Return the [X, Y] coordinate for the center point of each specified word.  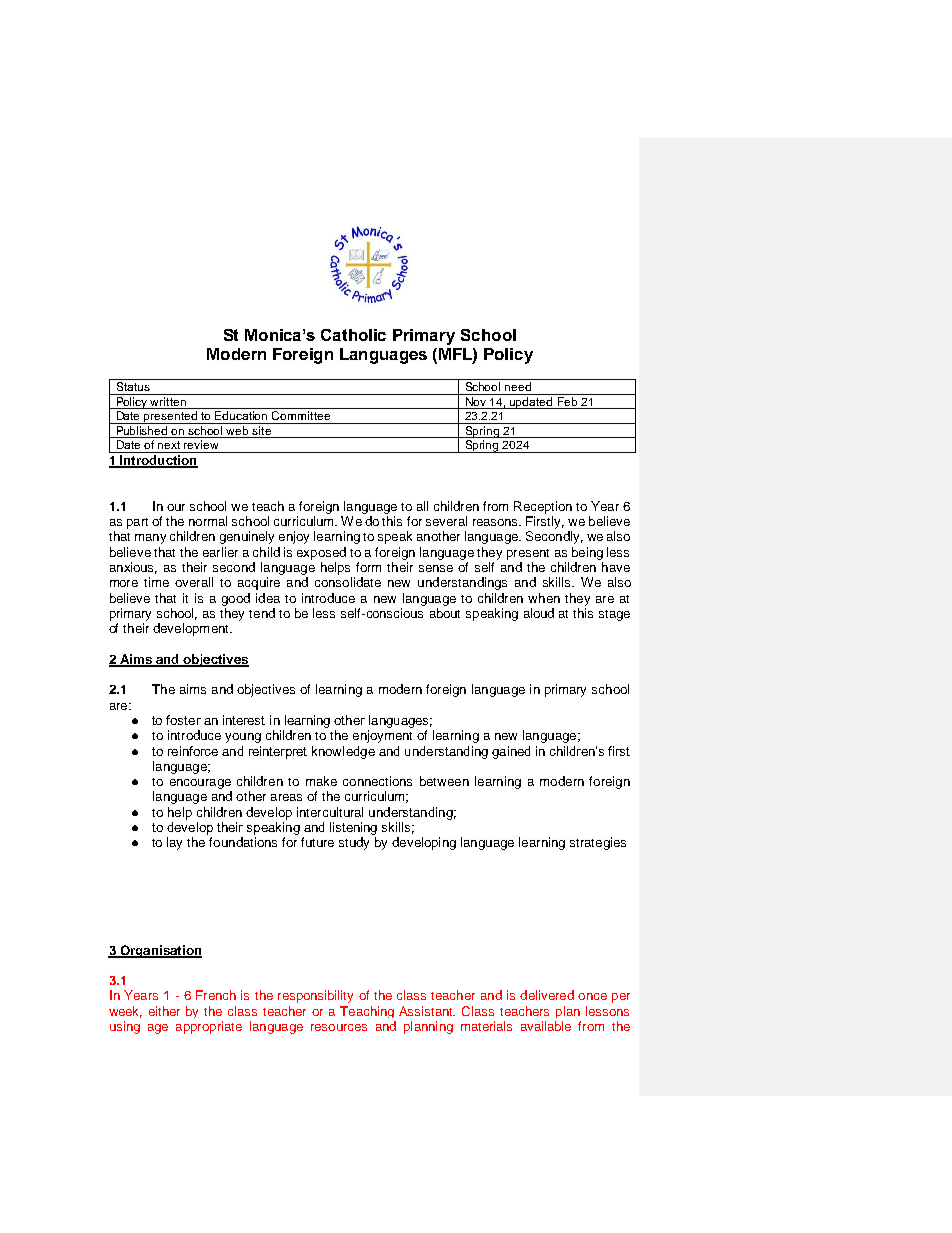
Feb [567, 403]
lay [174, 843]
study [354, 843]
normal [208, 521]
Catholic [353, 335]
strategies [598, 843]
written [168, 403]
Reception [543, 507]
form [368, 567]
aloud [539, 613]
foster [183, 720]
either [164, 1011]
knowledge [343, 752]
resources [339, 1027]
